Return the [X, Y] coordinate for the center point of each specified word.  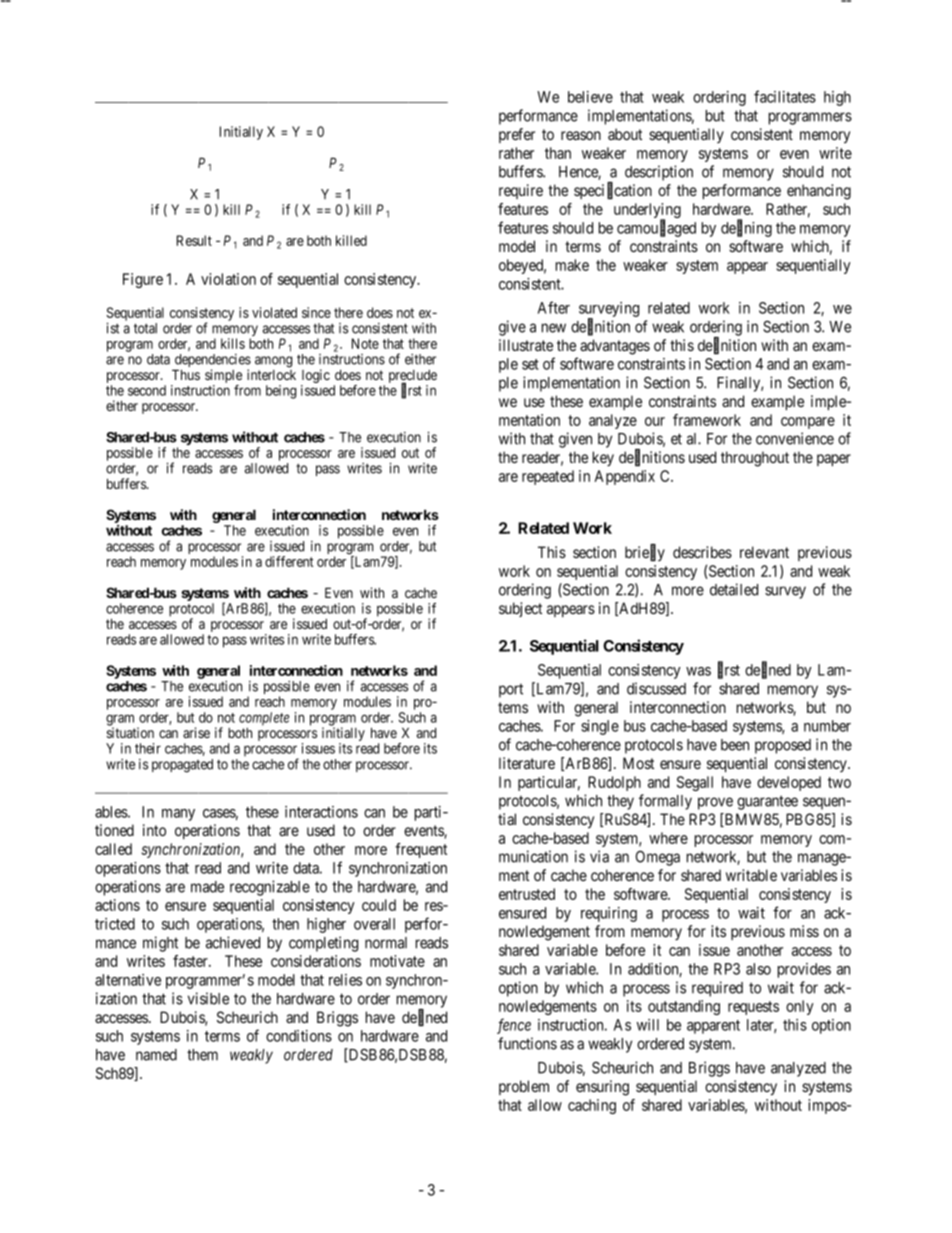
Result [194, 240]
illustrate [526, 345]
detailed [734, 589]
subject [520, 609]
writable [751, 875]
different [289, 561]
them [202, 1055]
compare [808, 423]
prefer [517, 135]
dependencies [212, 362]
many [178, 815]
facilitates [785, 96]
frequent [421, 850]
